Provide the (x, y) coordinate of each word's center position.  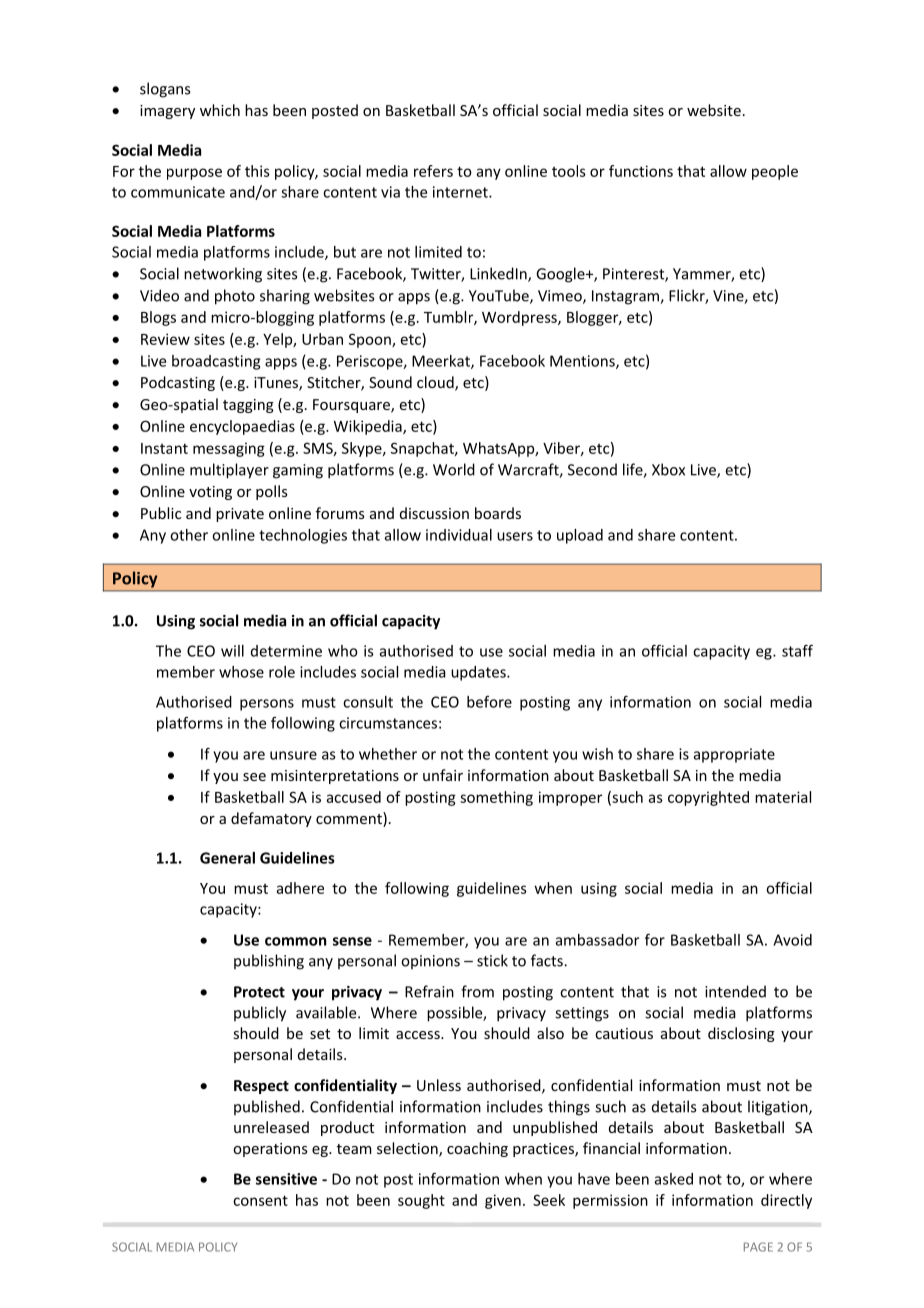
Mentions (583, 362)
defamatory (271, 819)
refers (433, 171)
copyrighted (708, 798)
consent (260, 1200)
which (220, 110)
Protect (259, 992)
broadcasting (216, 362)
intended (735, 991)
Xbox (668, 469)
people (775, 172)
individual (459, 535)
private (240, 515)
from (477, 991)
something (496, 798)
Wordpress (520, 318)
